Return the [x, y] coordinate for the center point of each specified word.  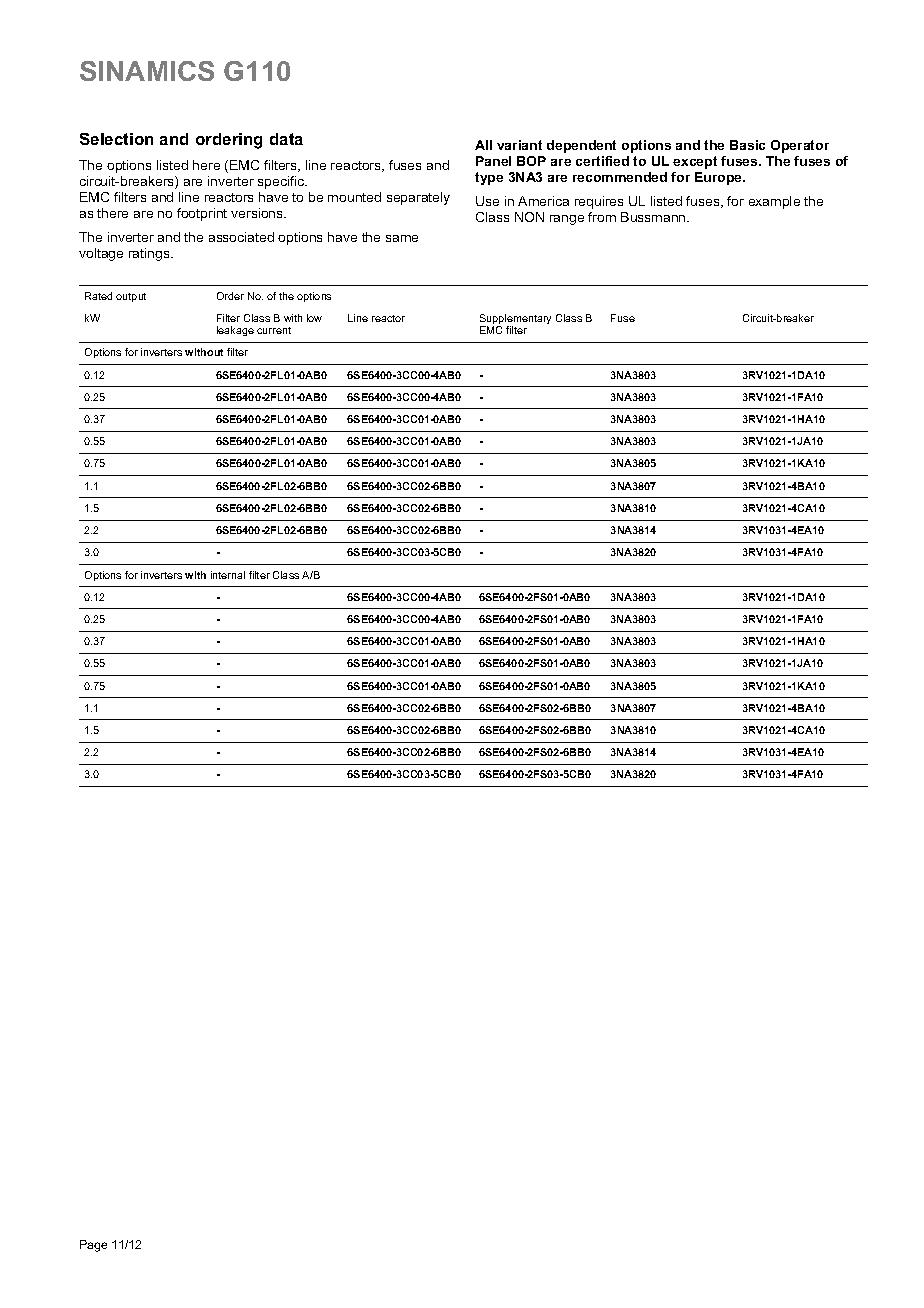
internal [228, 575]
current [274, 330]
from [602, 217]
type [489, 178]
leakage [235, 331]
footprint [202, 214]
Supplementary [515, 320]
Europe [720, 178]
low [314, 318]
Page [93, 1246]
